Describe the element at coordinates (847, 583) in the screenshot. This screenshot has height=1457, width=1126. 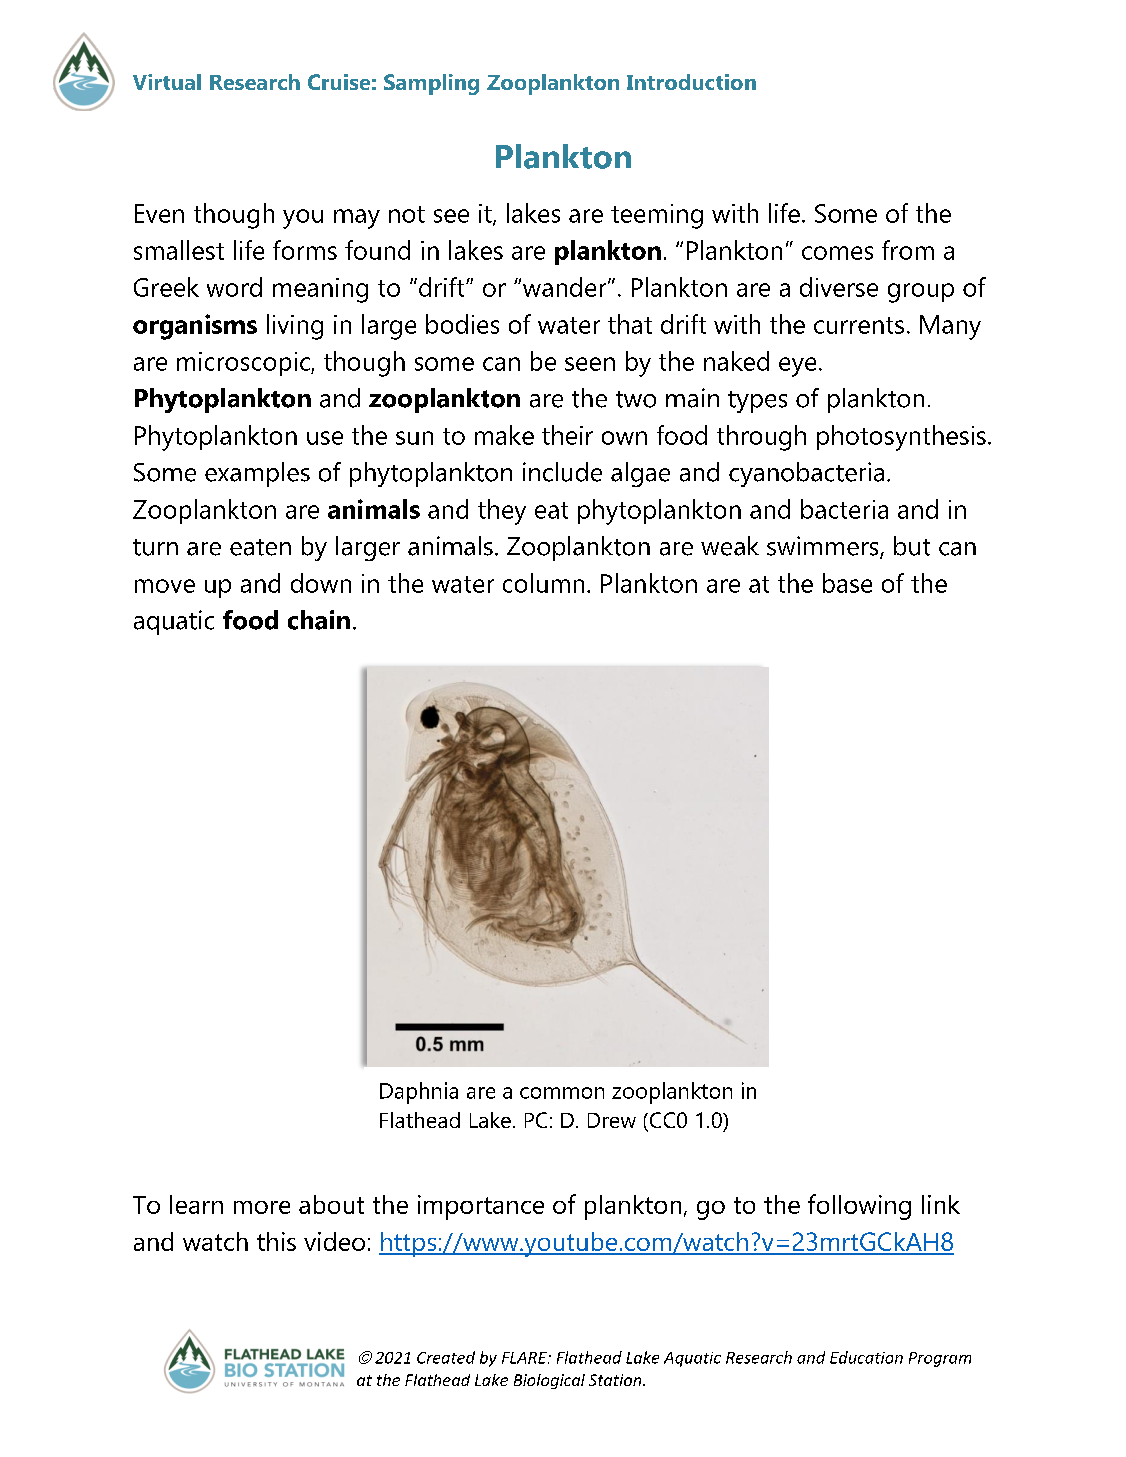
I see `base` at that location.
